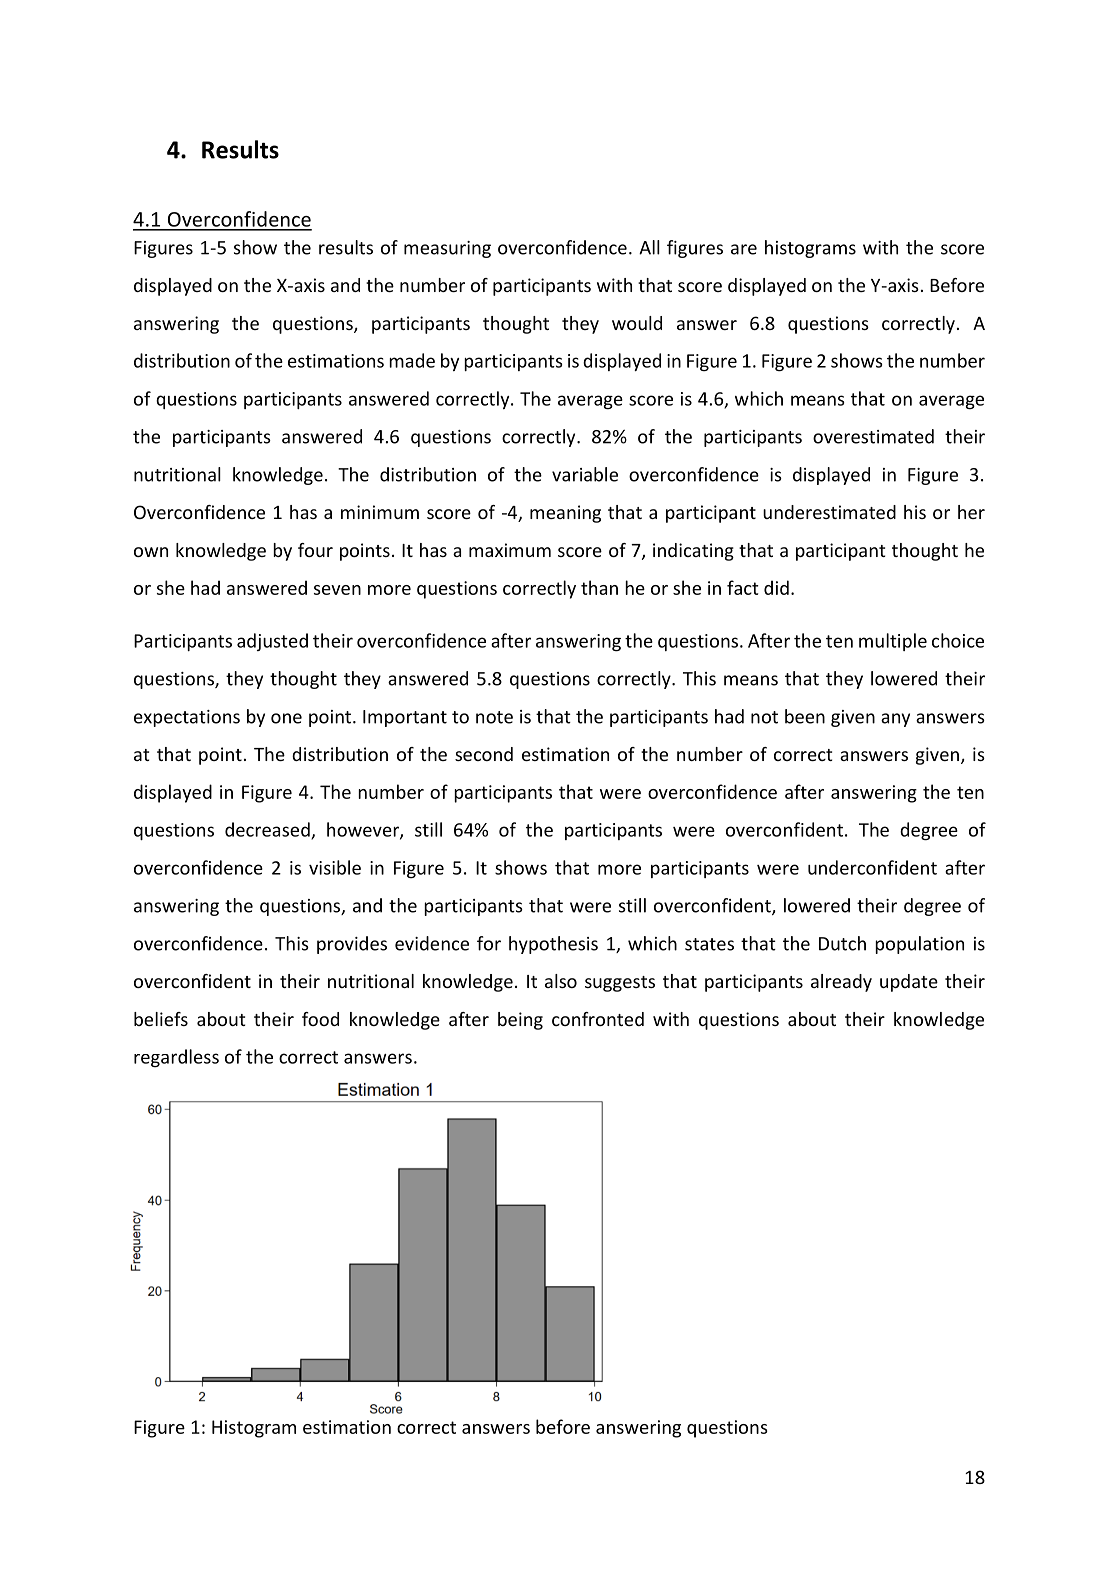  Describe the element at coordinates (893, 642) in the image. I see `multiple` at that location.
